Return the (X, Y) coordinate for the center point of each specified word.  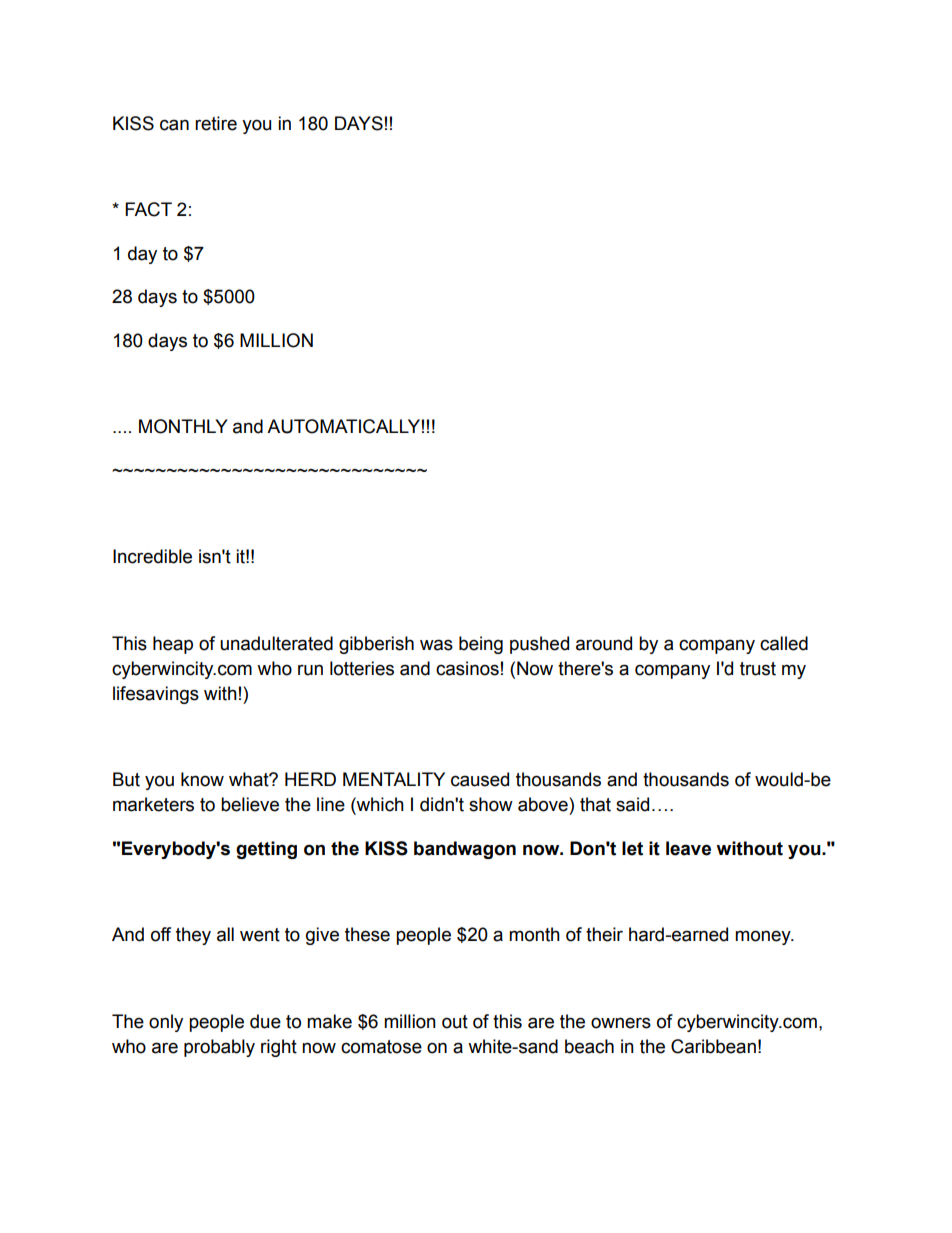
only (166, 1023)
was (436, 645)
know (202, 779)
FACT (148, 209)
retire (216, 123)
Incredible (152, 556)
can (174, 125)
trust (758, 669)
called (784, 643)
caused (480, 779)
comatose (381, 1047)
